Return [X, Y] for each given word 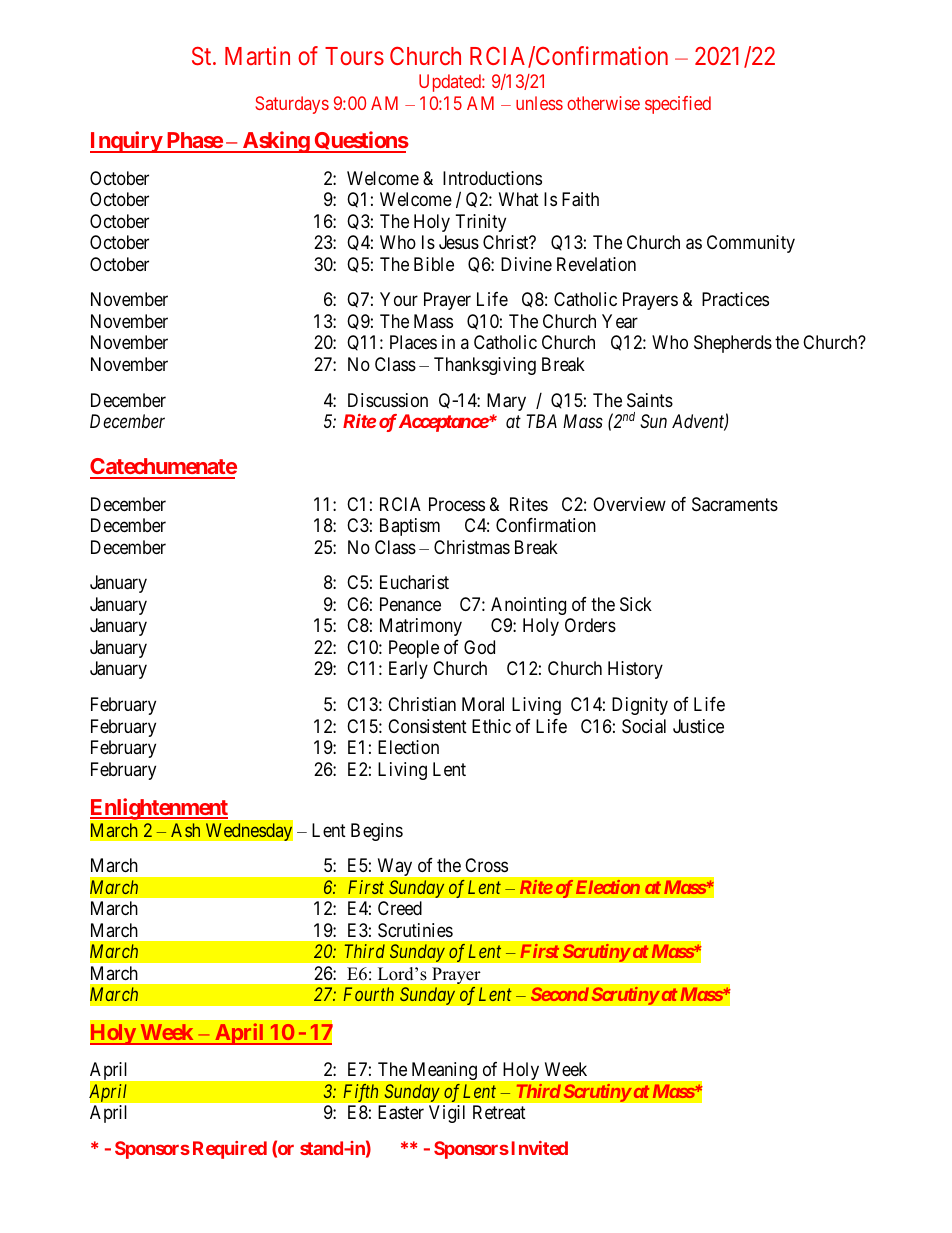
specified [678, 105]
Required [230, 1150]
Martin [257, 55]
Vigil [447, 1114]
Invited [540, 1148]
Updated [451, 83]
